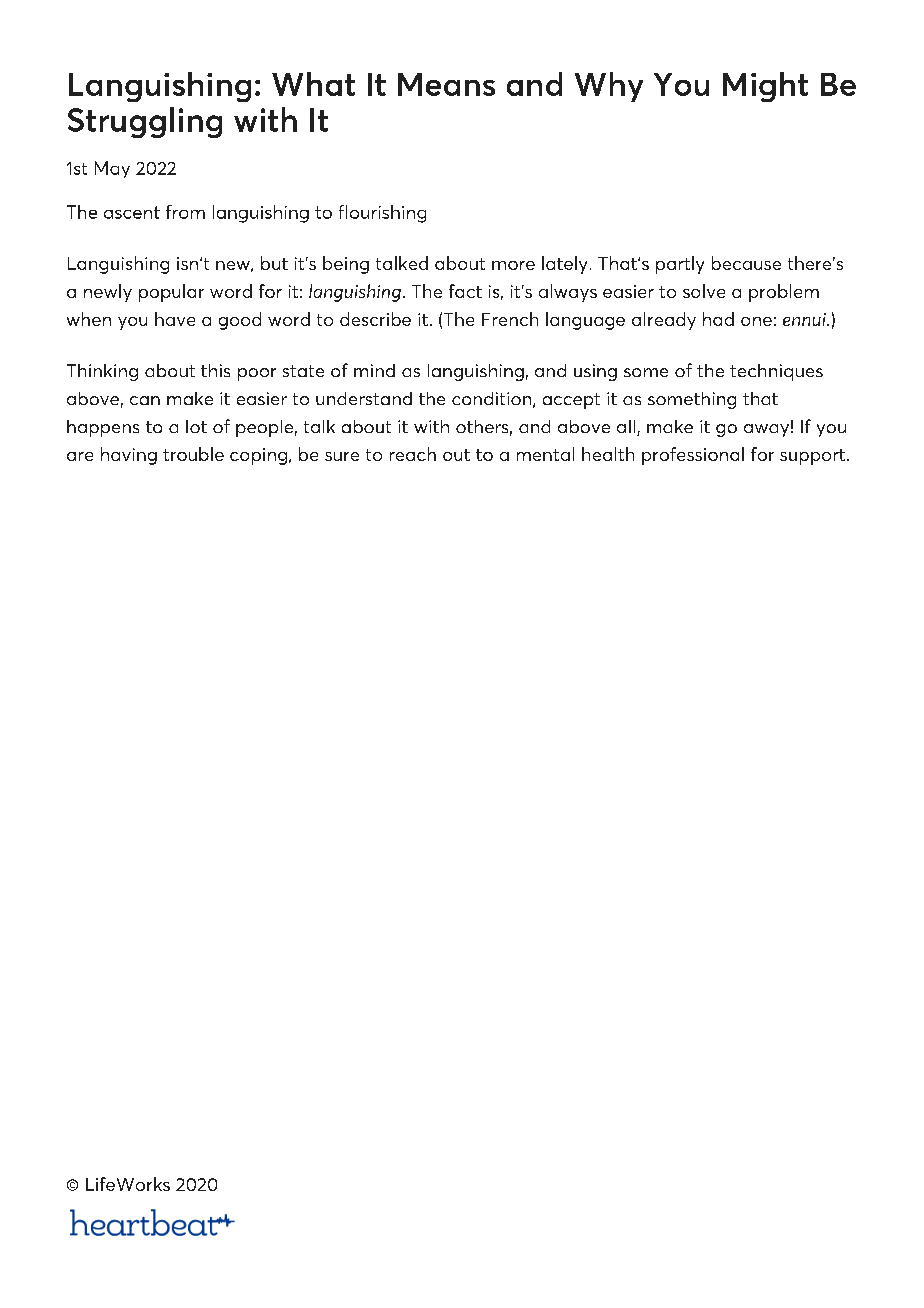  I want to click on Might, so click(765, 87).
